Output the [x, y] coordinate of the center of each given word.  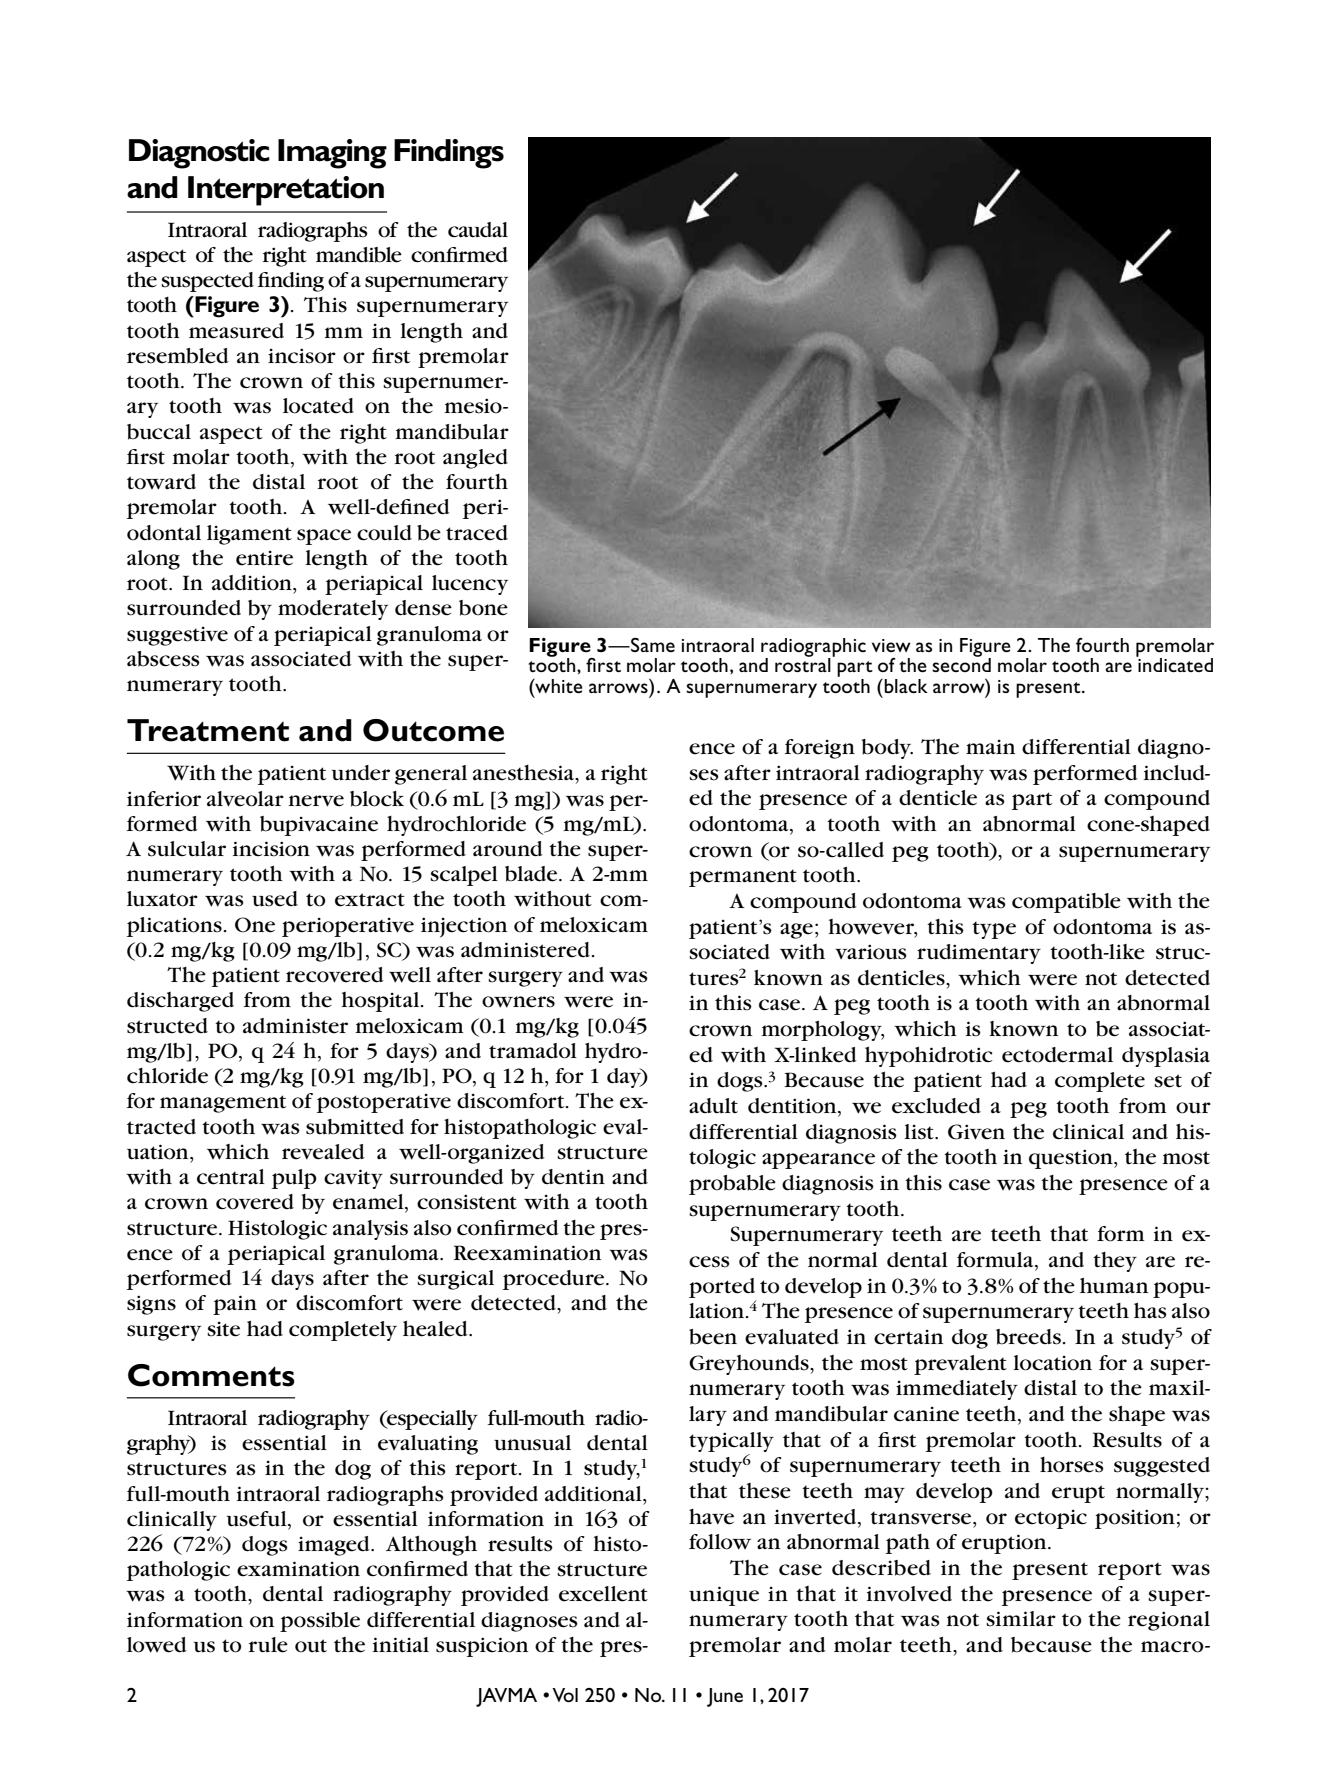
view [891, 645]
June [725, 1697]
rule [268, 1645]
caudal [478, 230]
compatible [1066, 903]
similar [1021, 1619]
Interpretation [286, 191]
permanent [743, 878]
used [275, 899]
